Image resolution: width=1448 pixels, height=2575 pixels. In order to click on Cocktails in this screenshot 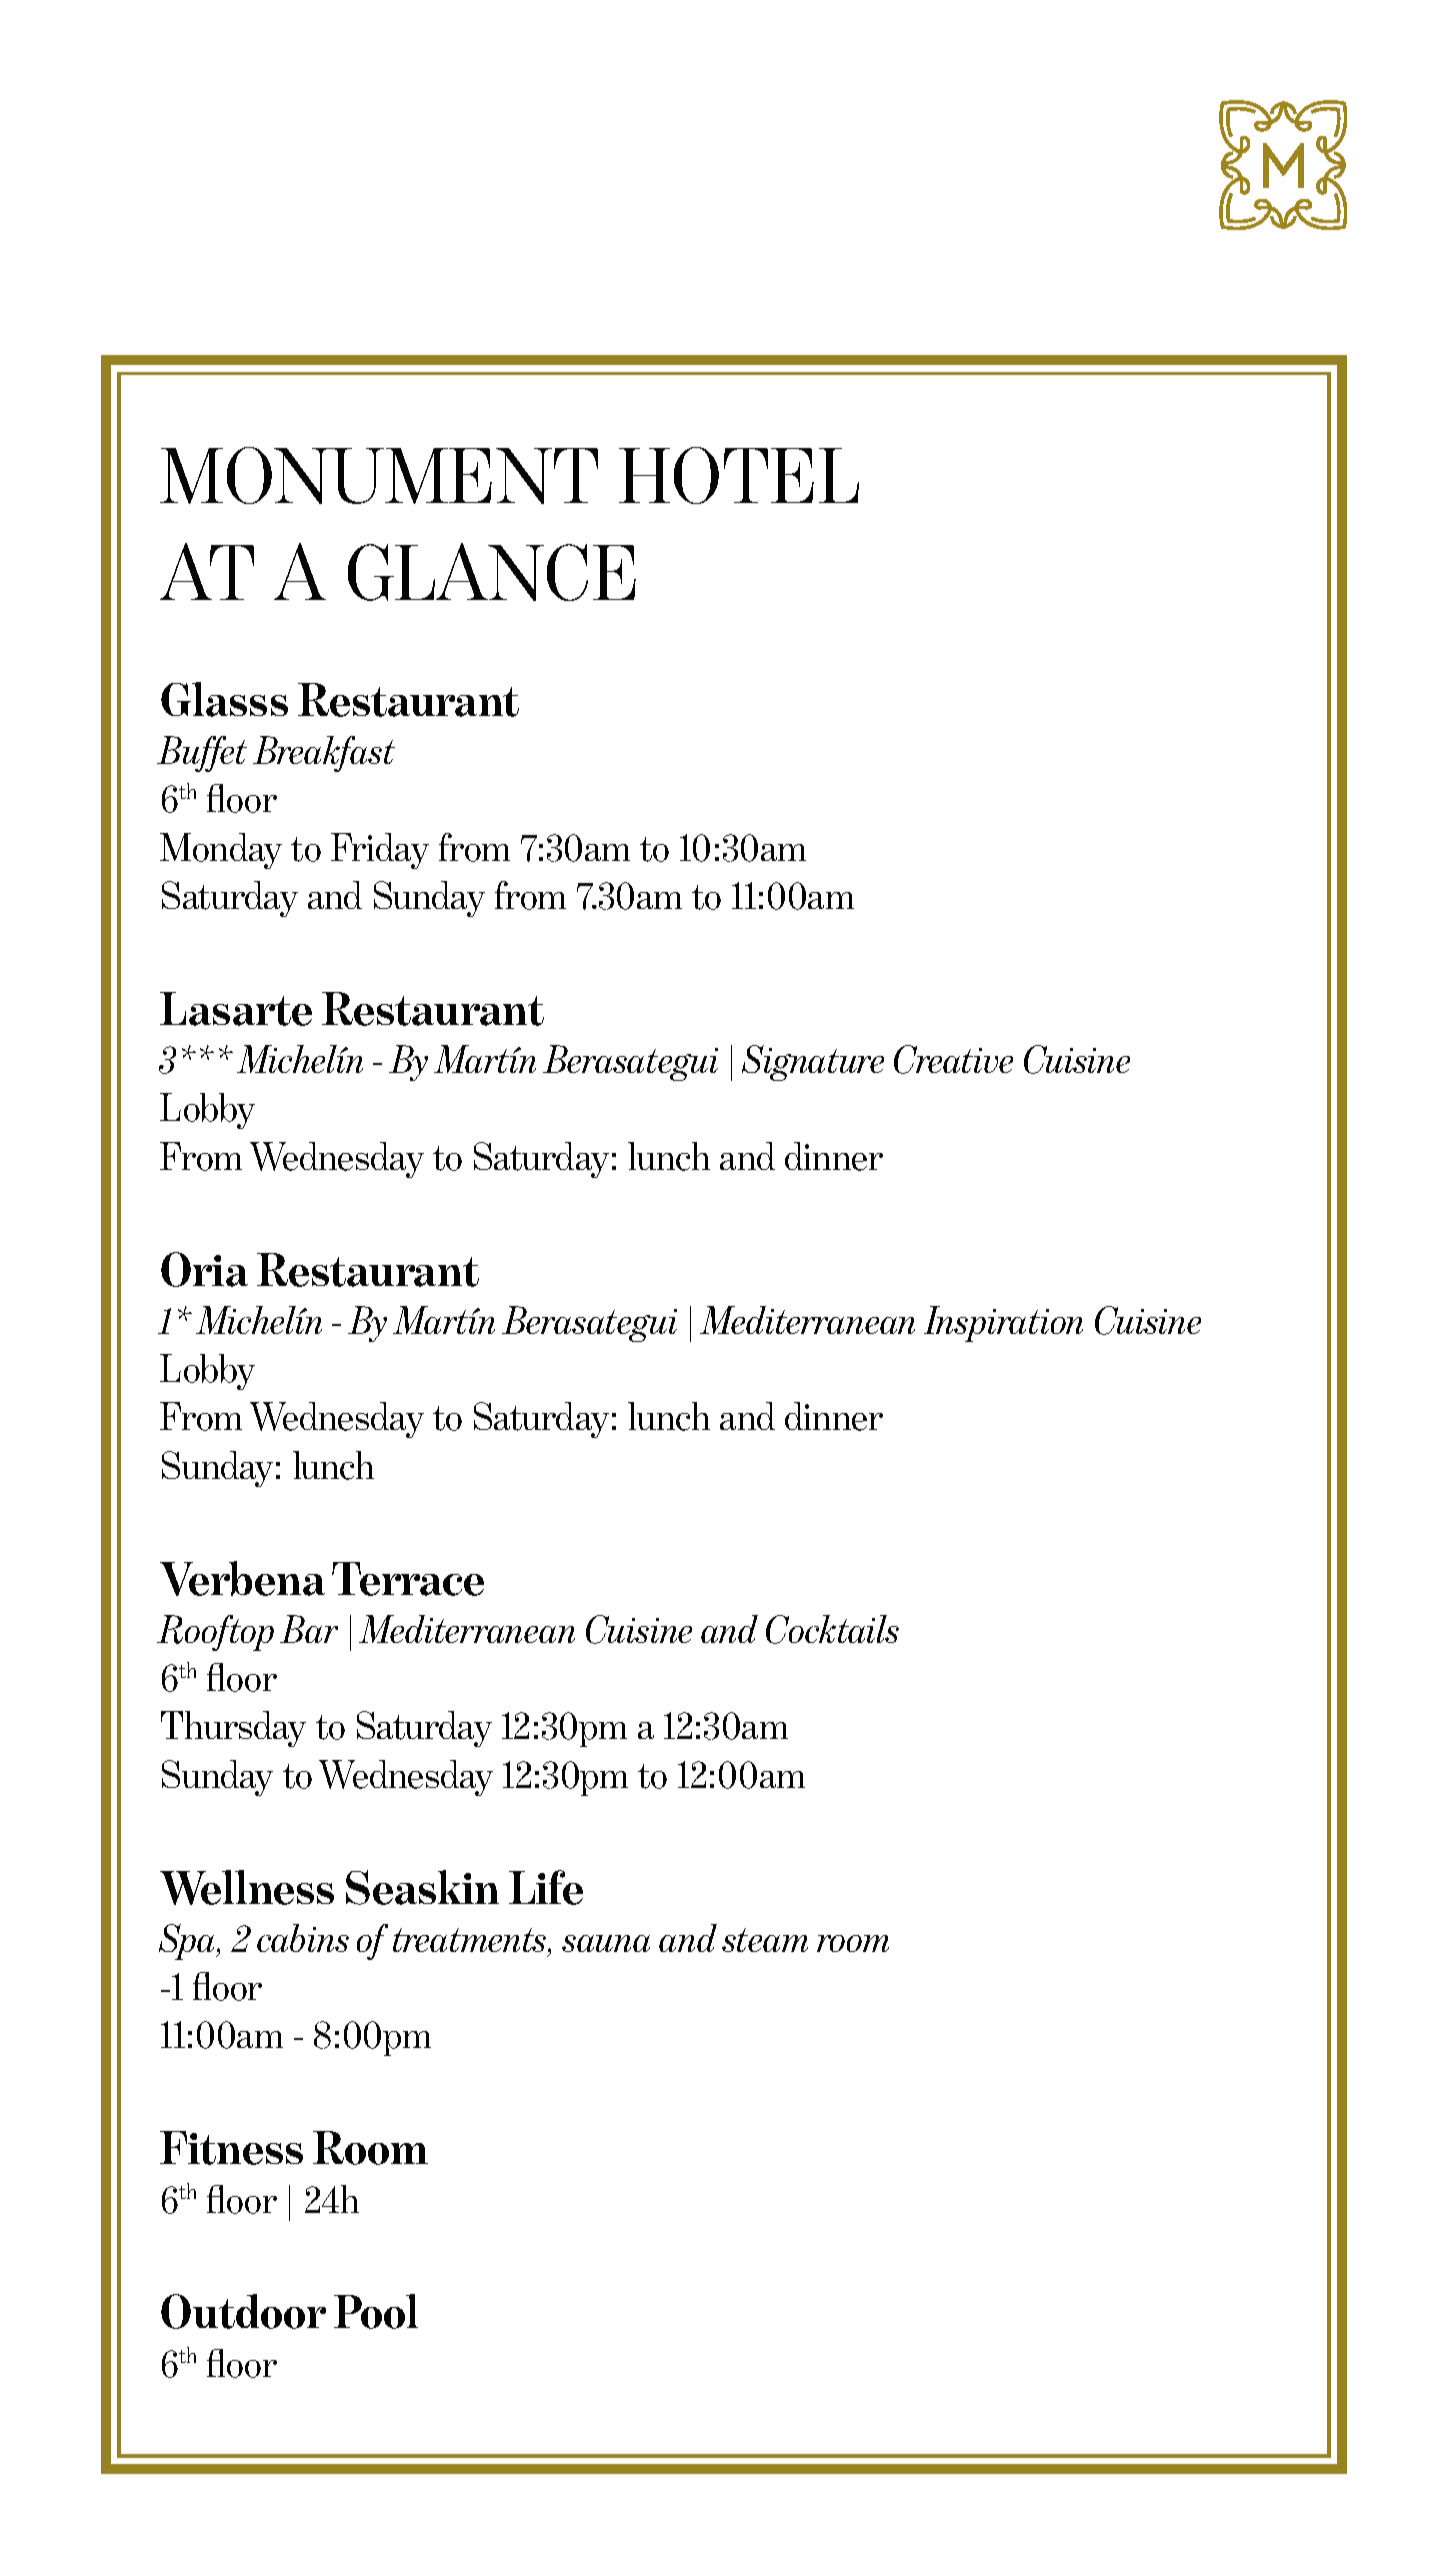, I will do `click(832, 1629)`.
